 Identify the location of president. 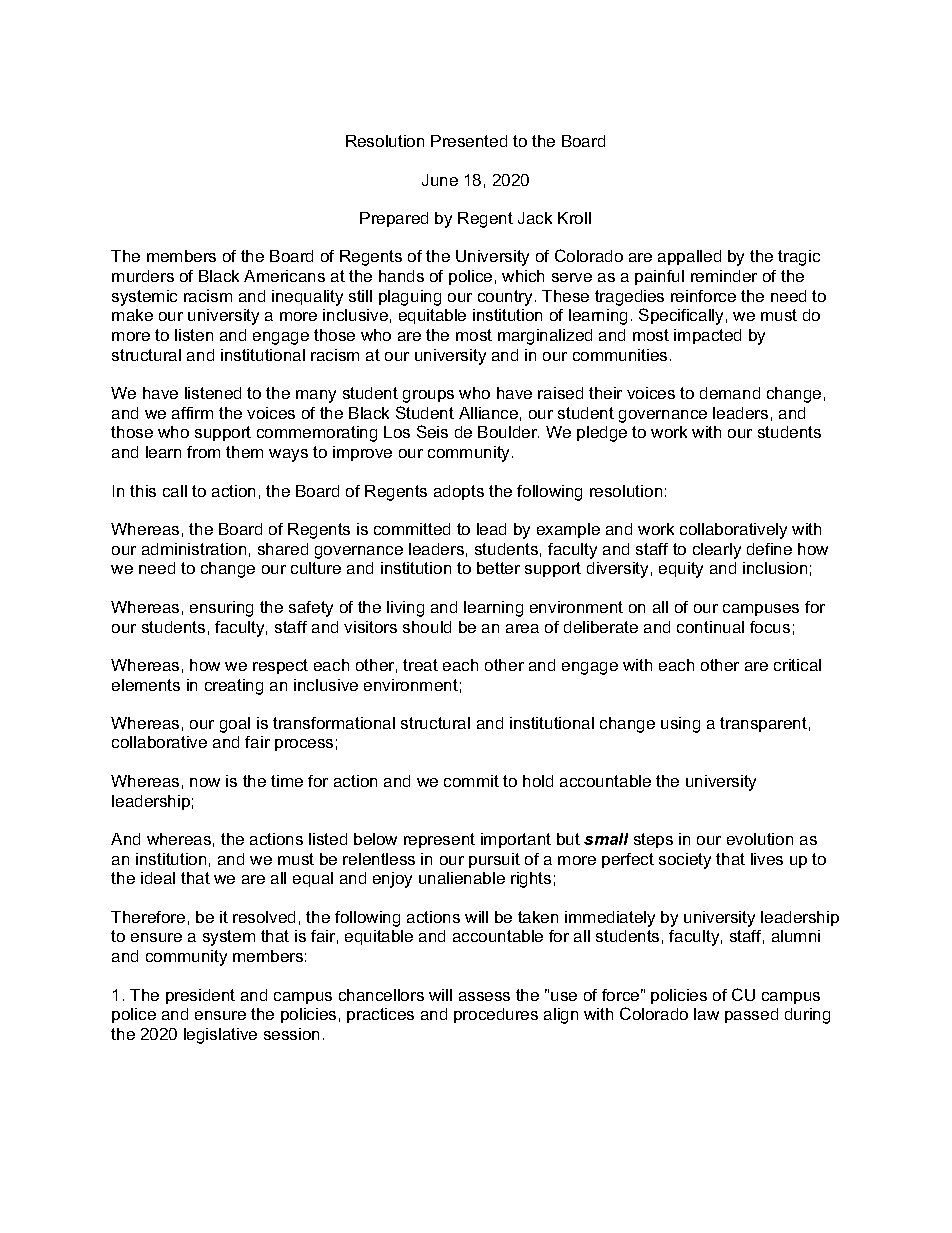
(200, 996).
